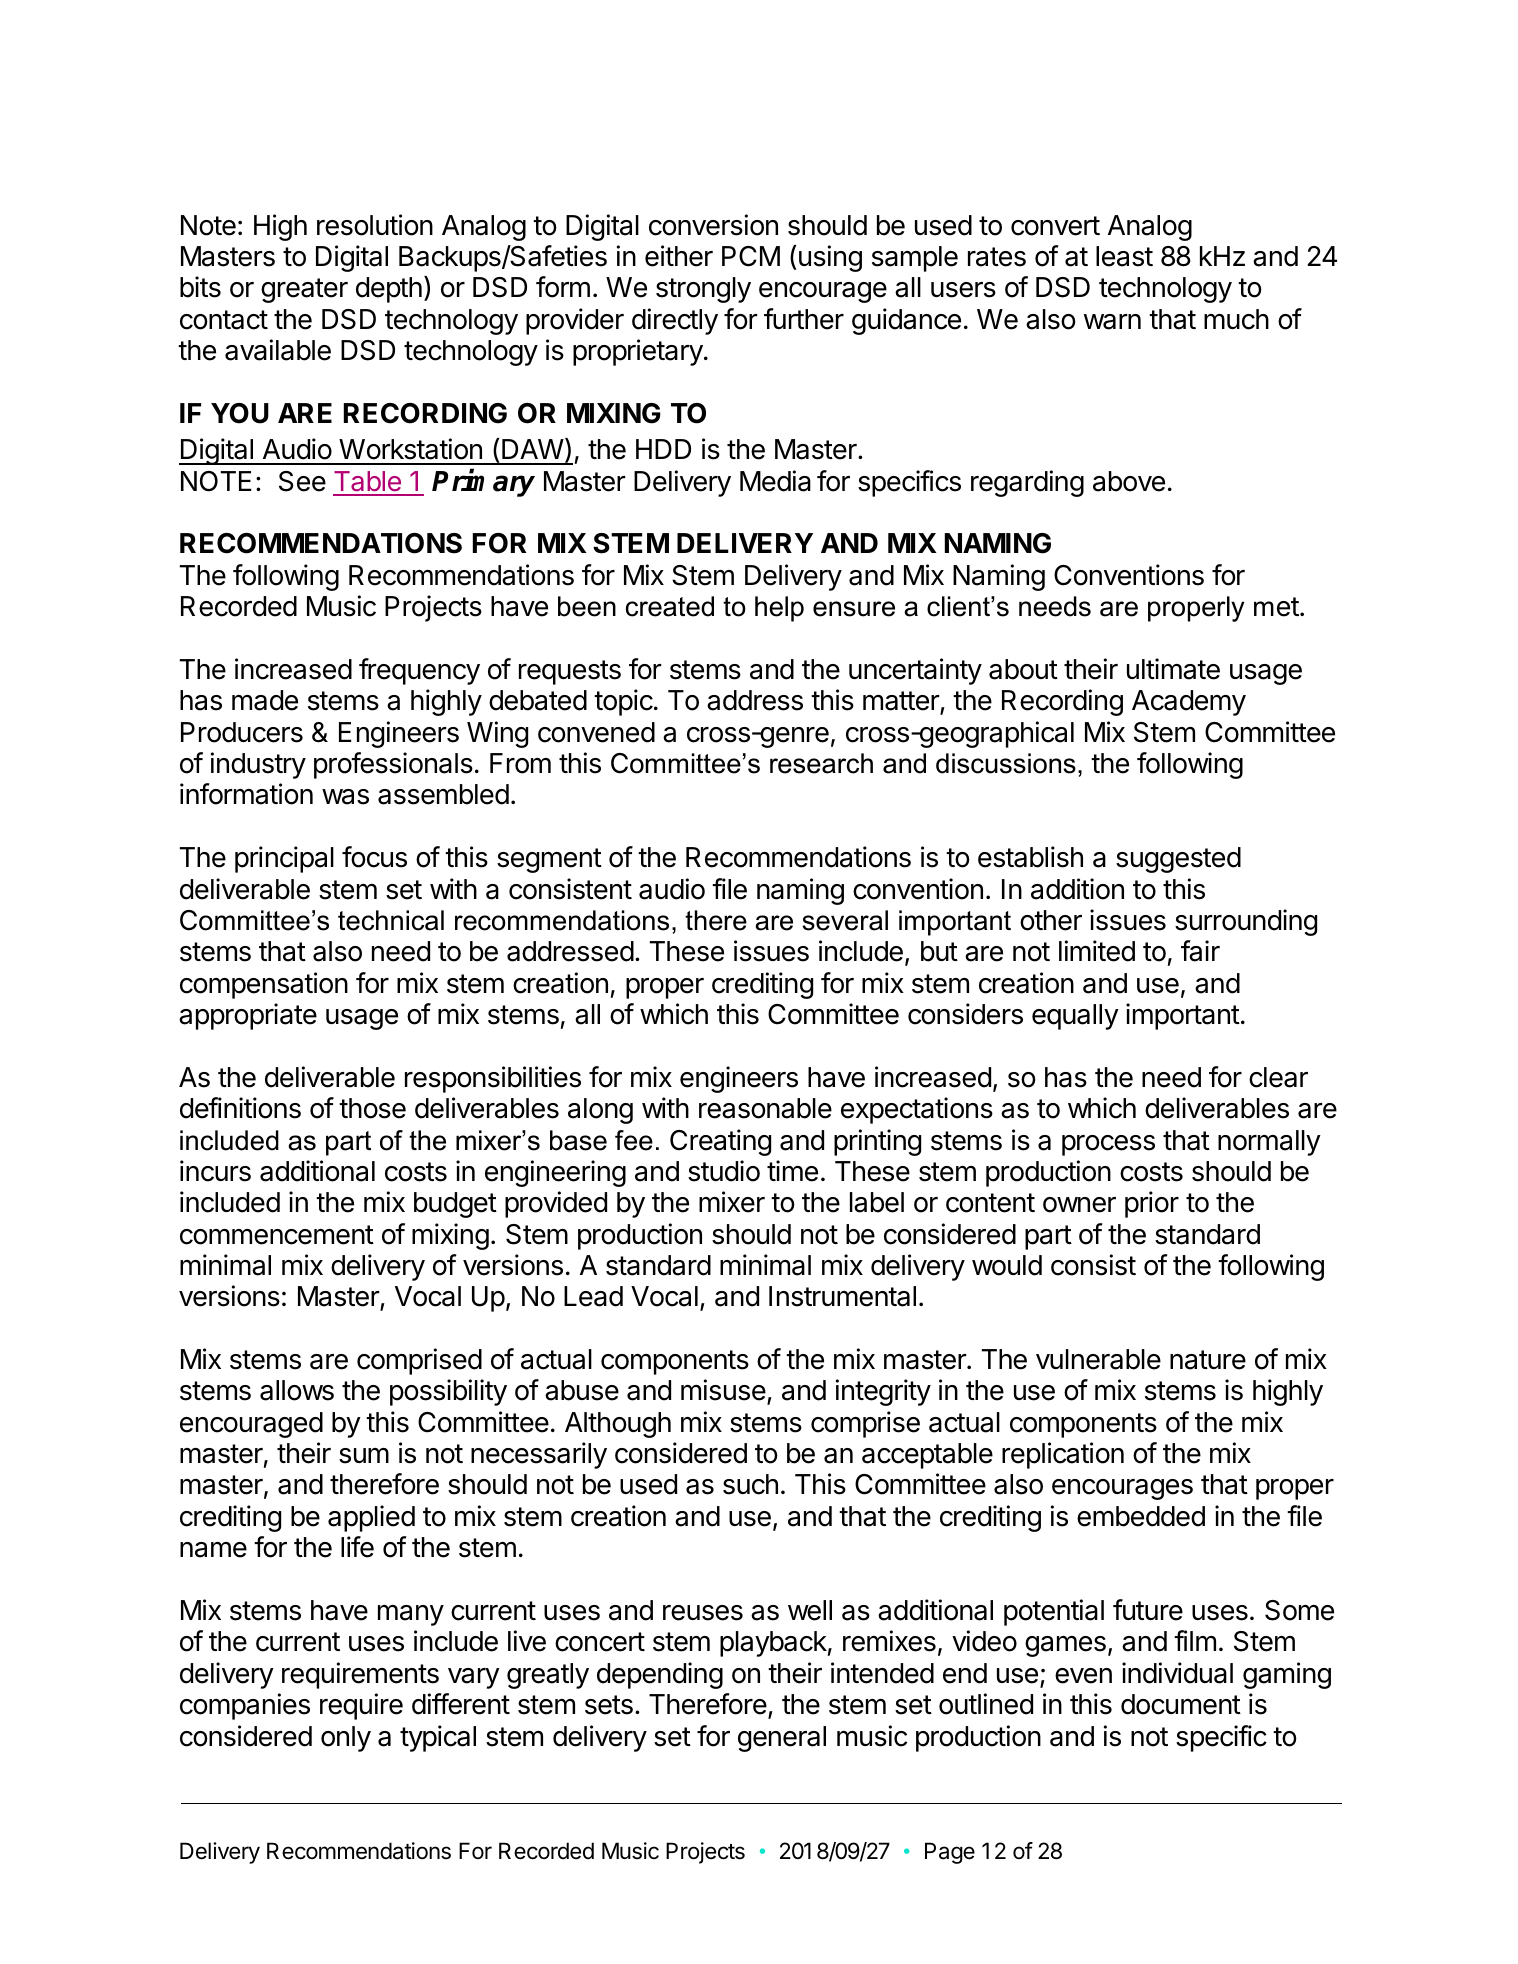  I want to click on misuse, so click(723, 1390).
